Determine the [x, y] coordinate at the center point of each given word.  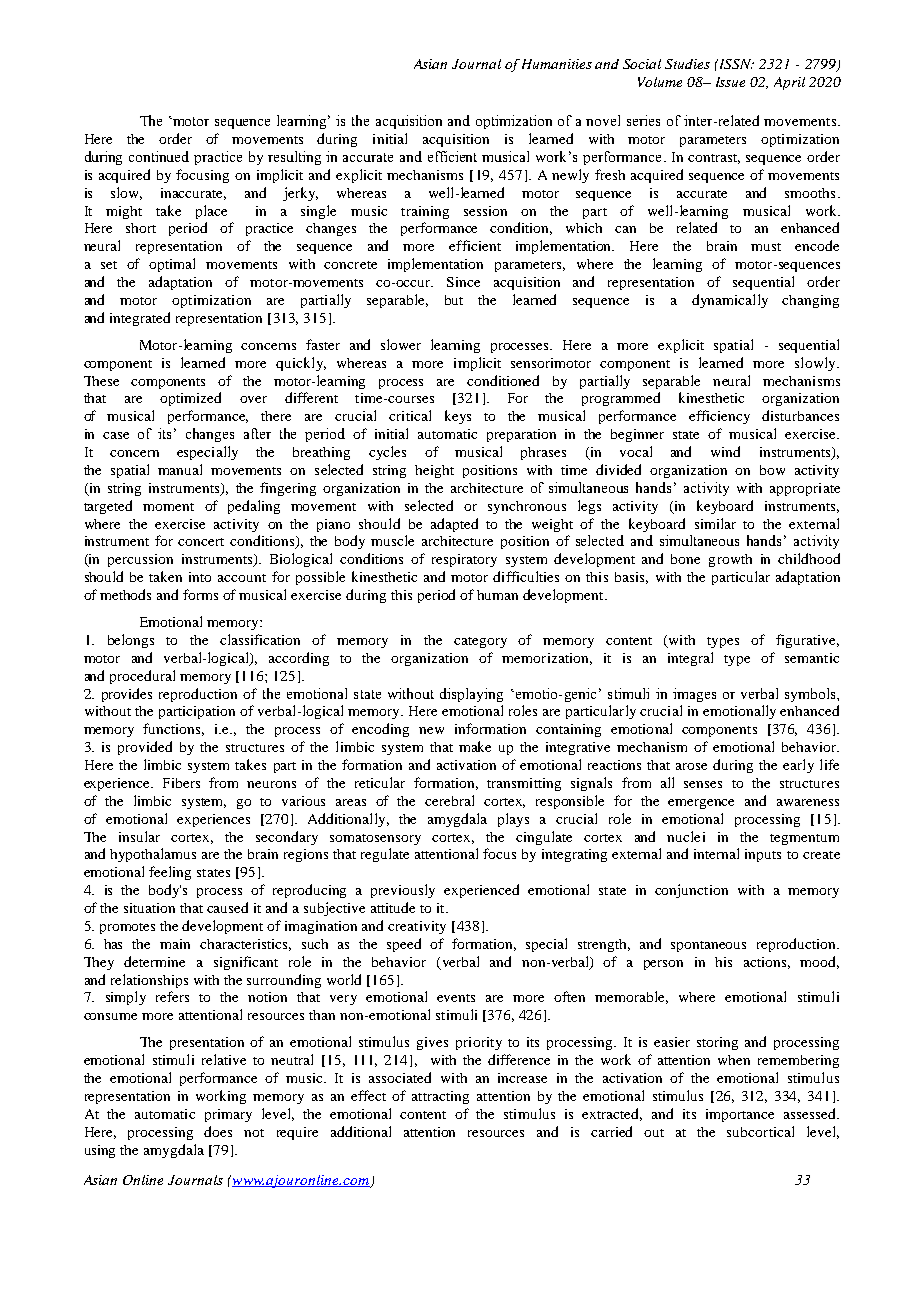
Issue [730, 82]
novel [603, 120]
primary [228, 1115]
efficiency [719, 417]
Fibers [181, 783]
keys [458, 417]
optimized [190, 399]
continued [159, 156]
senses [703, 784]
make [475, 746]
